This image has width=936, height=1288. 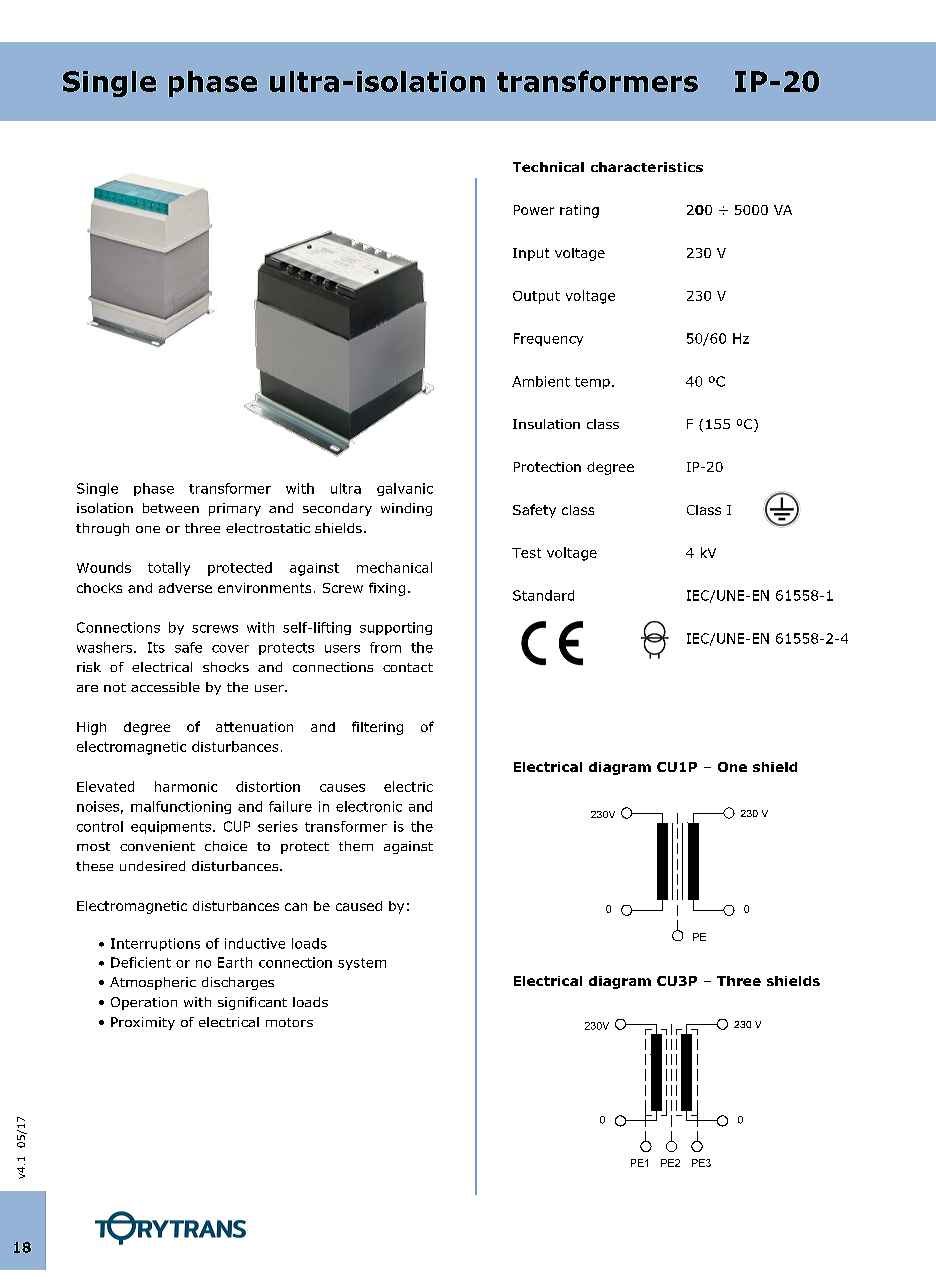 What do you see at coordinates (185, 588) in the image?
I see `adverse` at bounding box center [185, 588].
